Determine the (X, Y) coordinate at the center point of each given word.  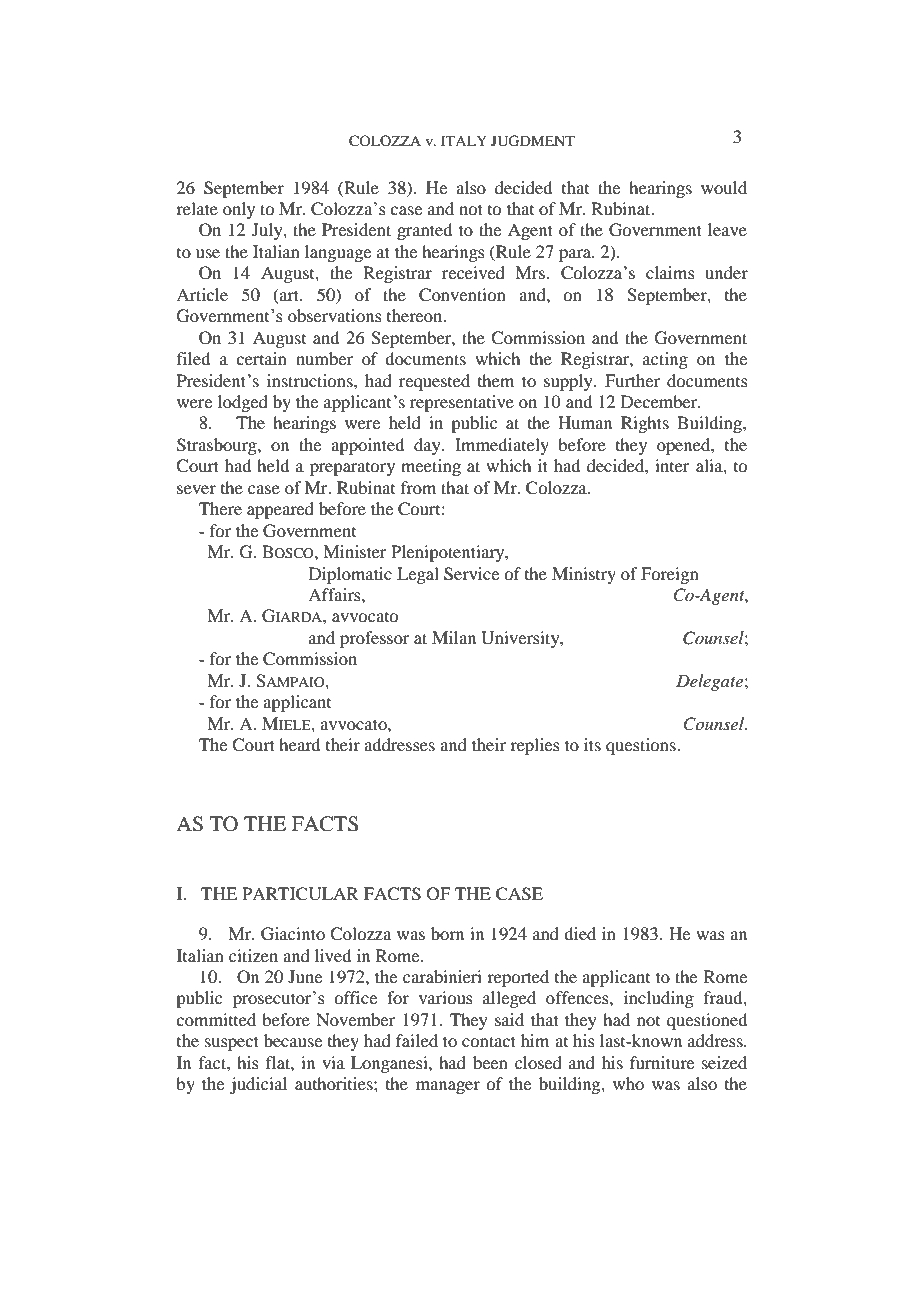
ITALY (464, 140)
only (239, 210)
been (490, 1062)
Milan (454, 637)
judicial (258, 1085)
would (724, 187)
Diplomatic (350, 575)
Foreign (670, 575)
